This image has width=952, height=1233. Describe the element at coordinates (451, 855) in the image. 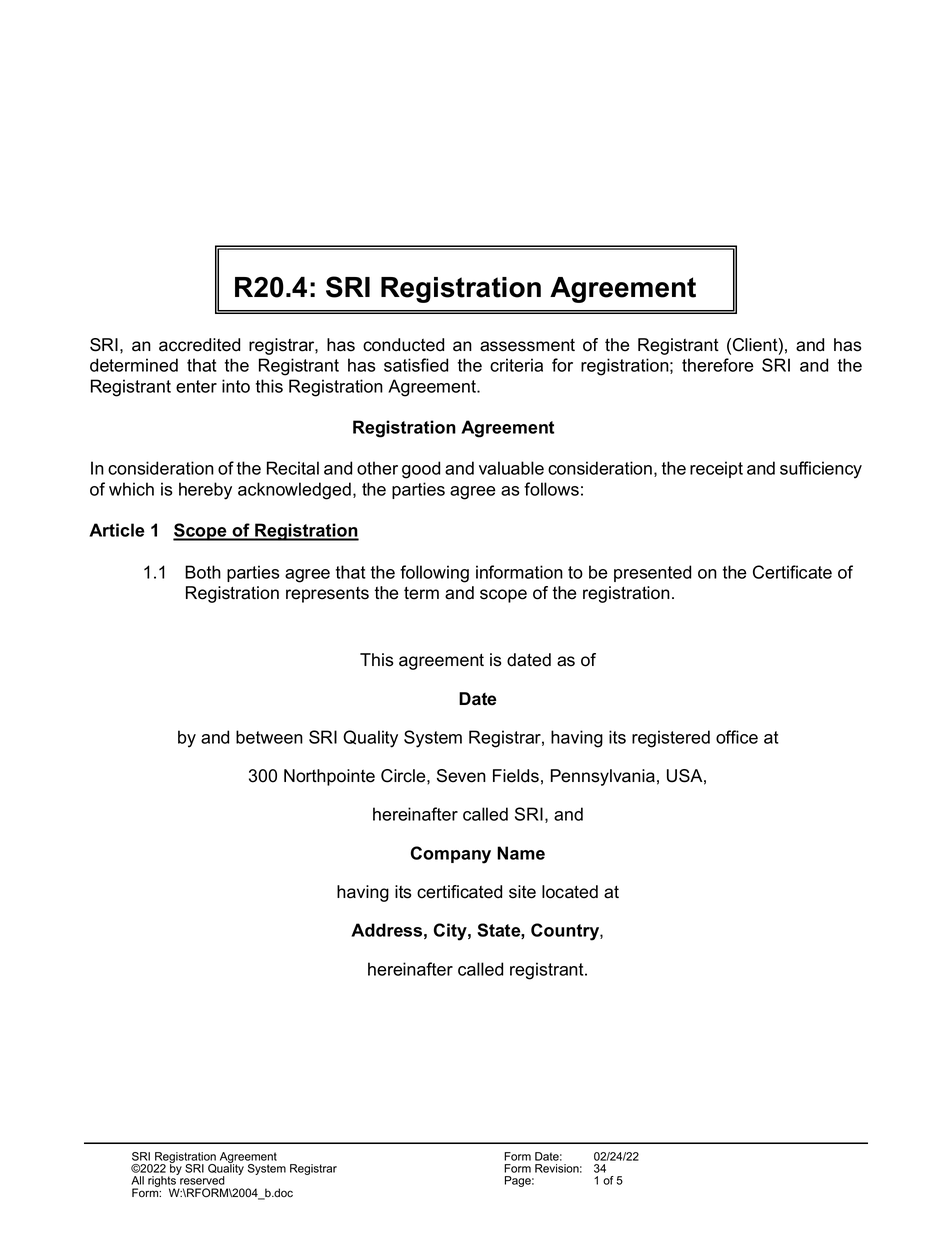

I see `Company` at that location.
